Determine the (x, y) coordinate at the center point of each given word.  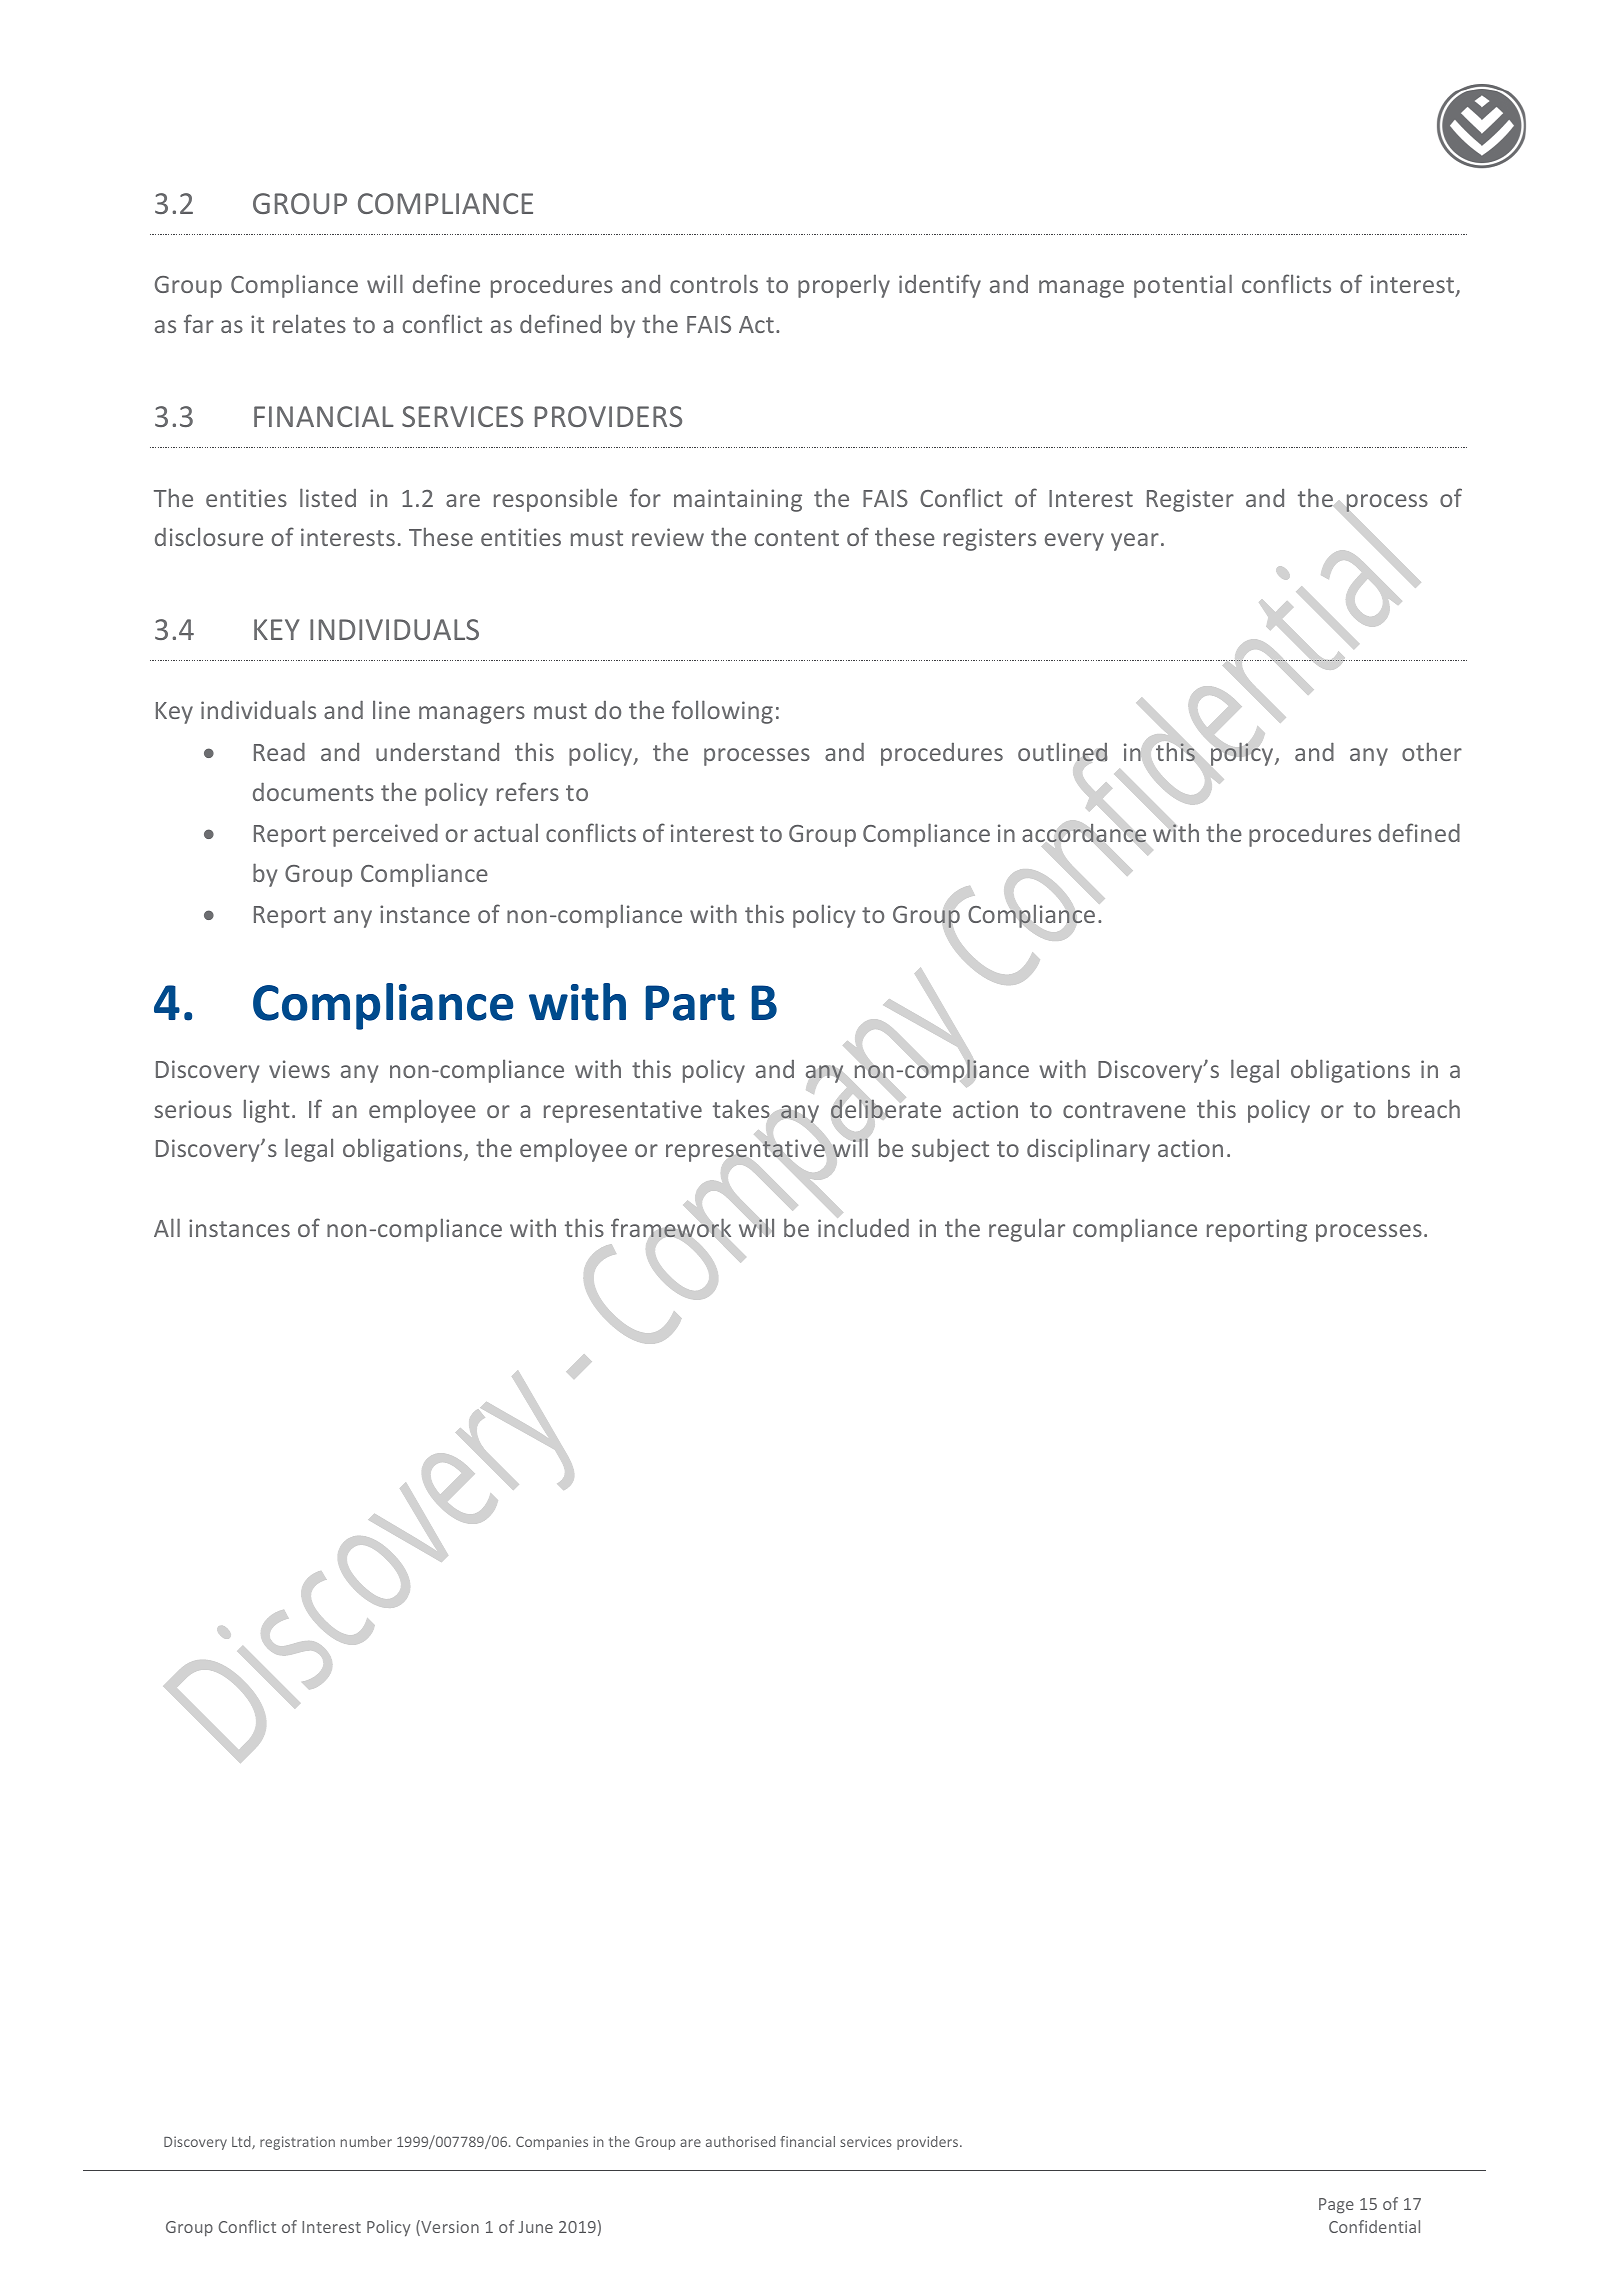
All (167, 1227)
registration (297, 2143)
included (863, 1227)
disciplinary (1088, 1150)
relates (309, 323)
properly (844, 286)
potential (1183, 286)
